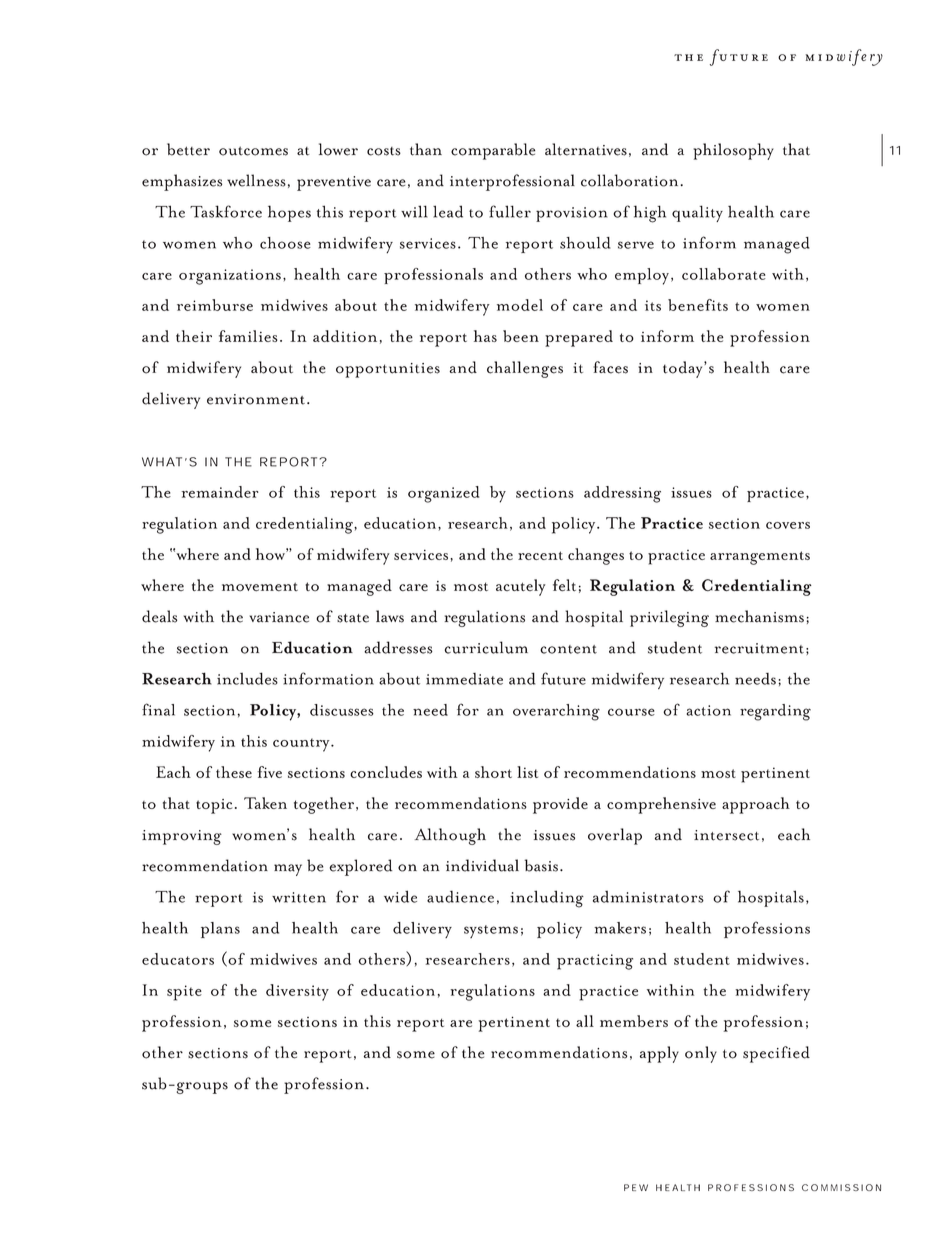 This document has width=952, height=1233. What do you see at coordinates (443, 494) in the document?
I see `organized` at bounding box center [443, 494].
